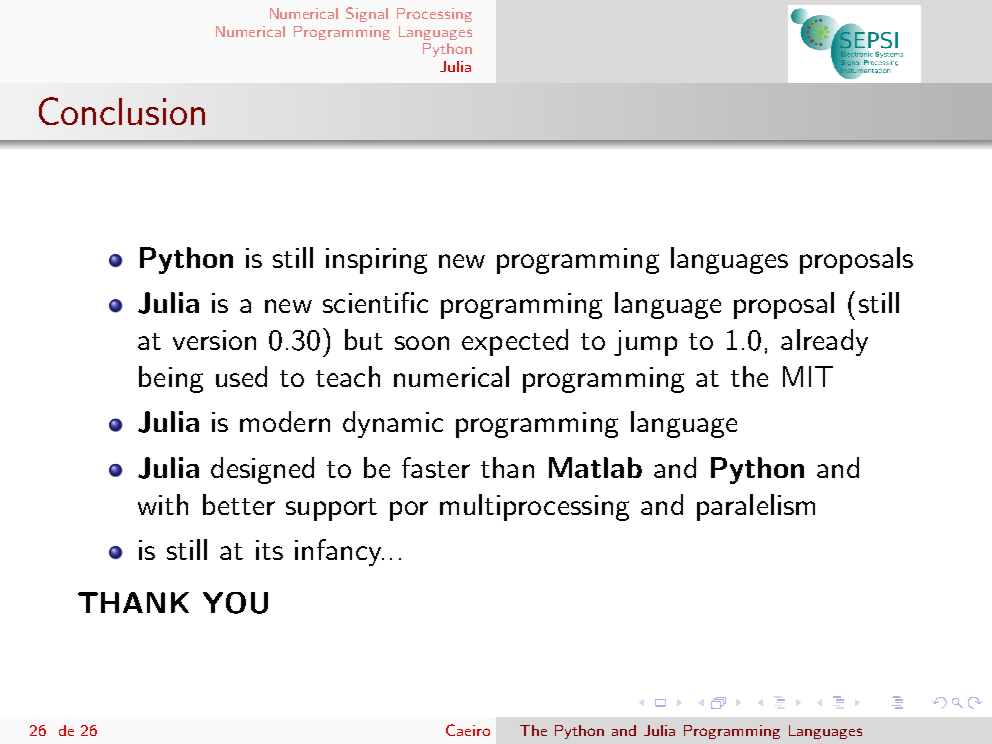 The height and width of the screenshot is (744, 992). What do you see at coordinates (393, 424) in the screenshot?
I see `dynamic` at bounding box center [393, 424].
